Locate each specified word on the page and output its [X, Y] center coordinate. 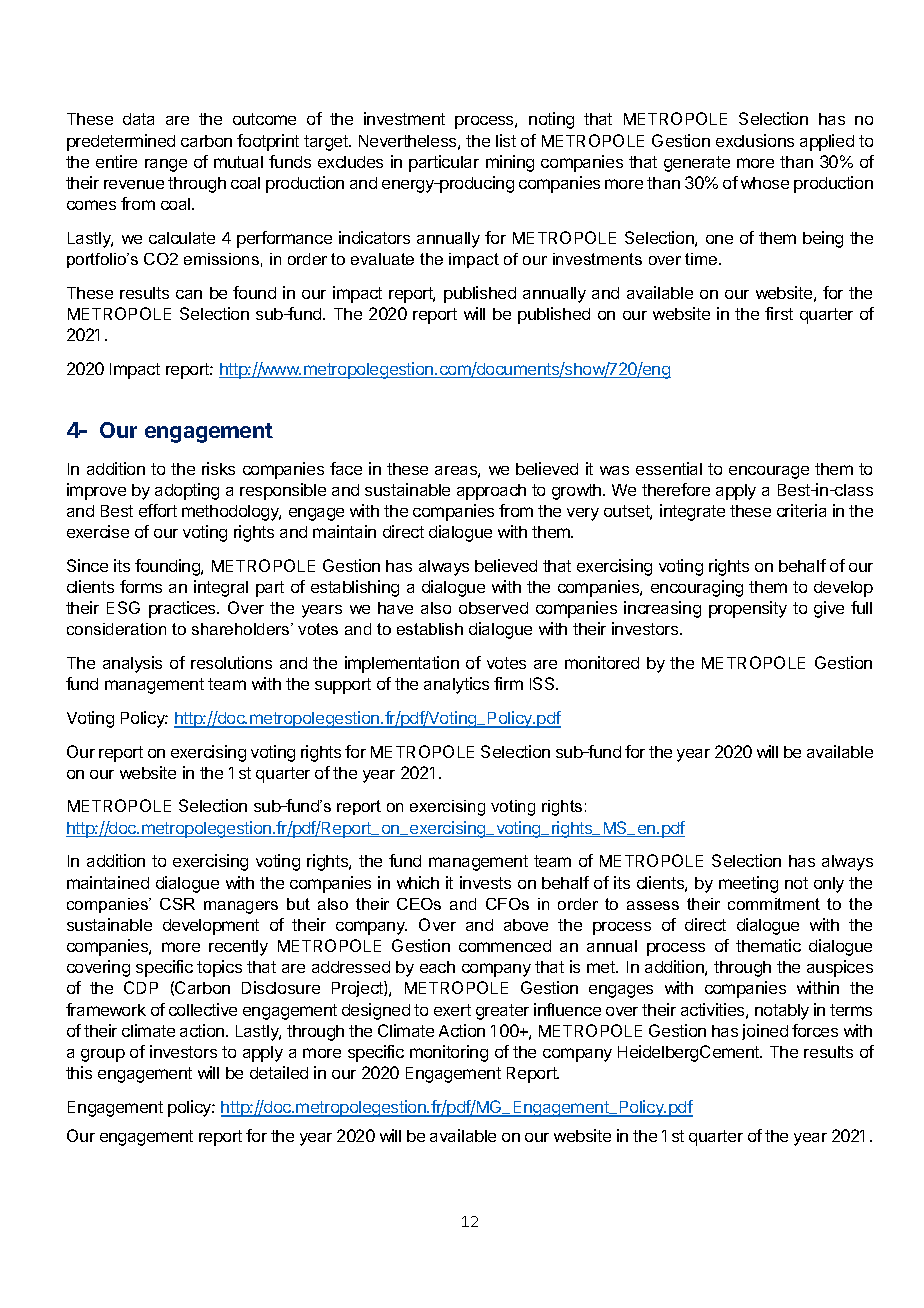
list [506, 140]
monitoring [449, 1053]
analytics [456, 685]
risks [218, 468]
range [166, 165]
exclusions [755, 140]
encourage [769, 472]
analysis [132, 664]
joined [765, 1032]
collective [203, 1009]
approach [491, 492]
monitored [602, 662]
